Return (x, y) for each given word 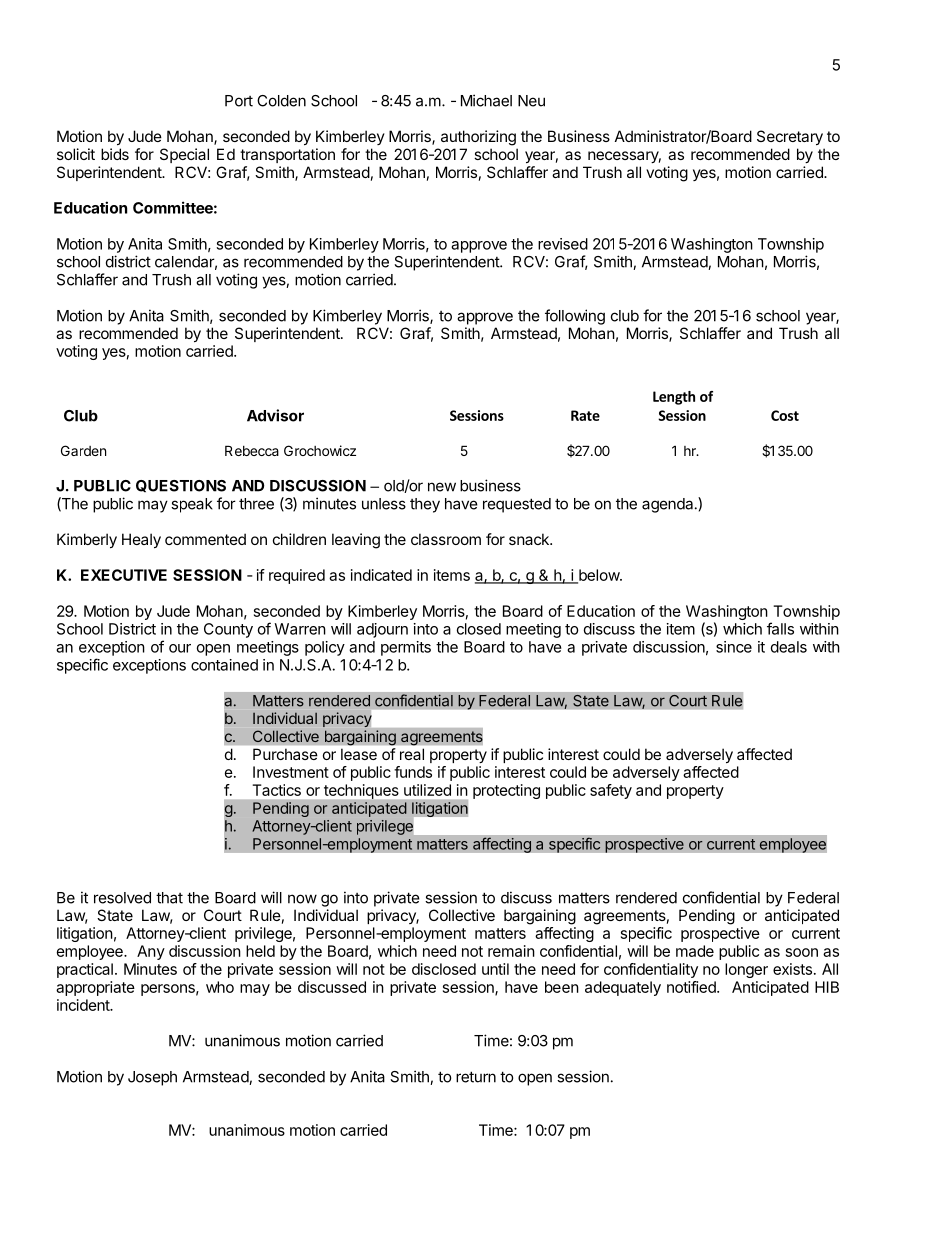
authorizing (478, 138)
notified (692, 987)
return (476, 1077)
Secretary (790, 137)
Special (184, 155)
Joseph (152, 1078)
